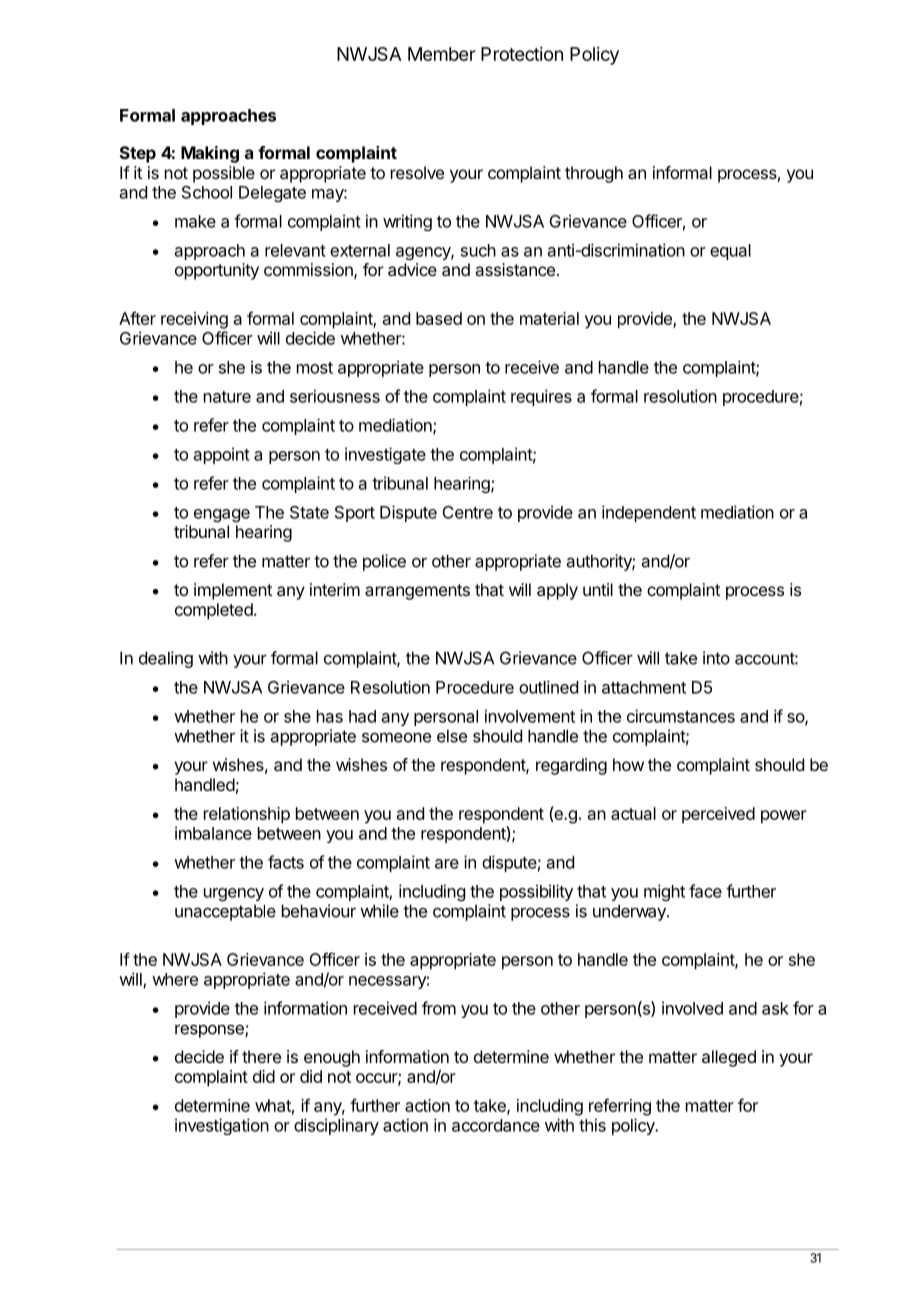  I want to click on nature, so click(227, 397).
